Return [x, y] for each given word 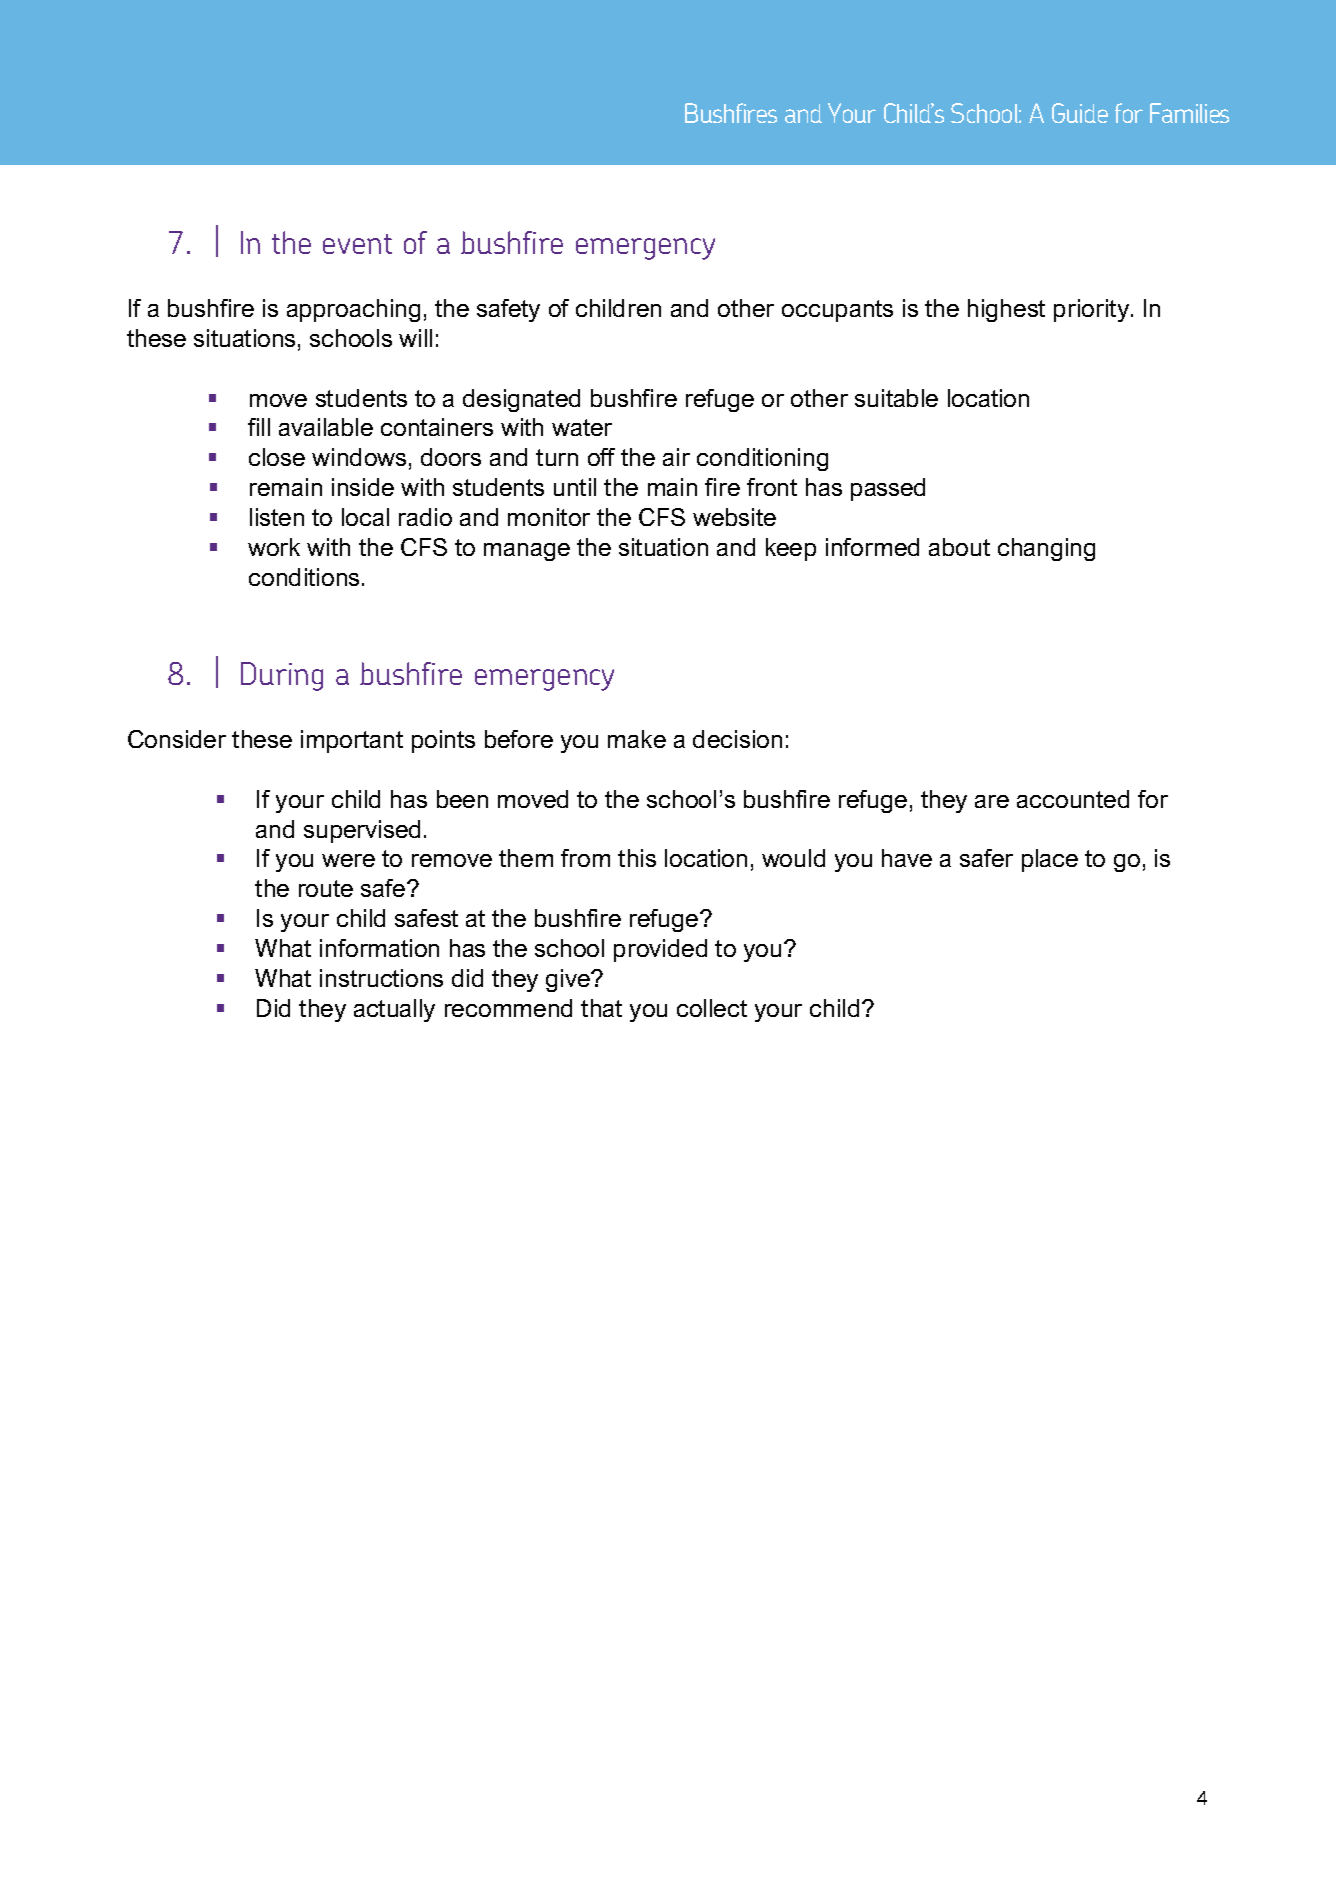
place [1050, 860]
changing [1046, 549]
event [357, 244]
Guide [1080, 113]
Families [1189, 113]
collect [712, 1008]
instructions [381, 978]
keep [791, 549]
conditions [304, 577]
